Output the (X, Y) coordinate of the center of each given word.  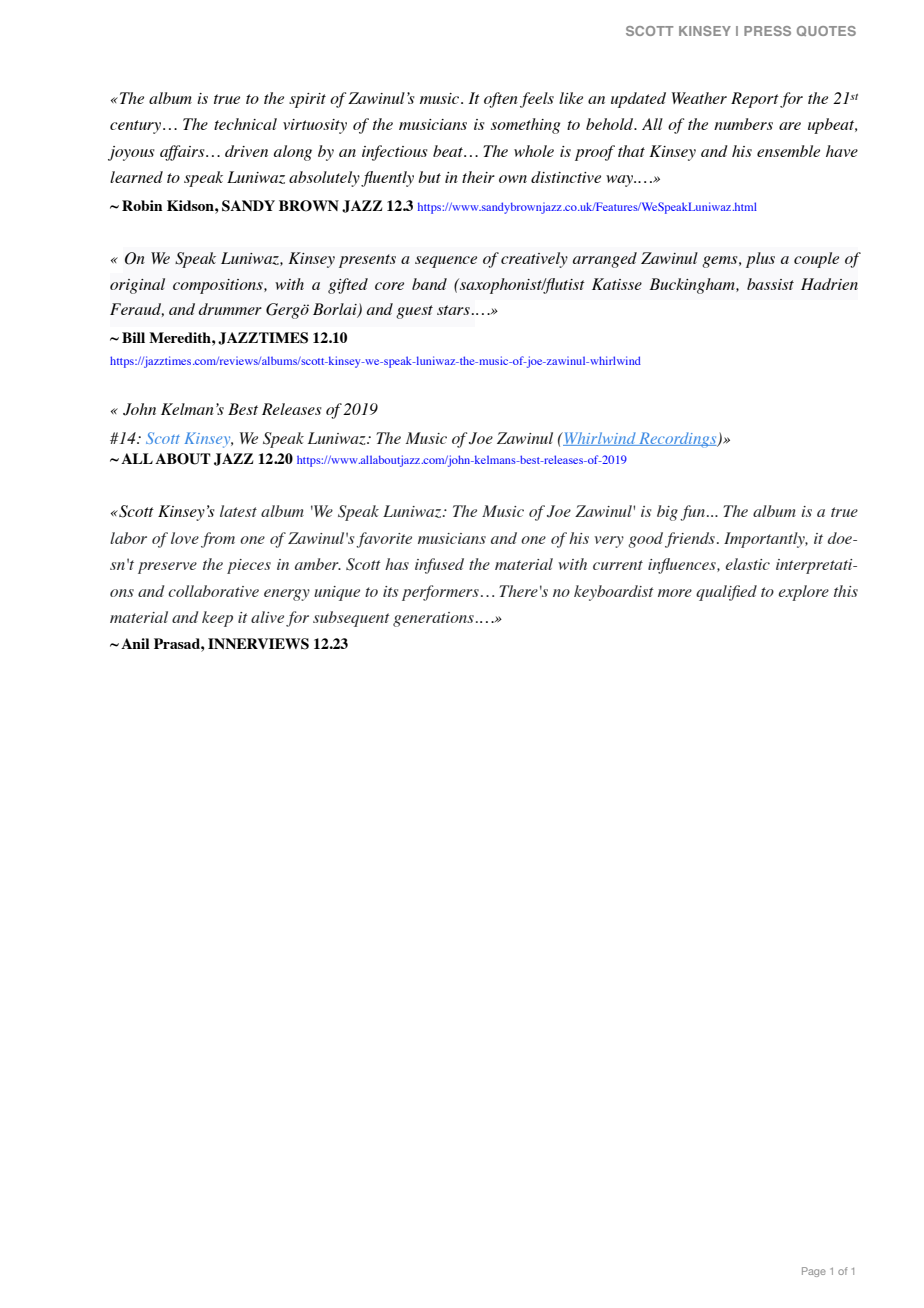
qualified (726, 593)
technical (245, 124)
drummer (230, 309)
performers (440, 593)
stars (453, 310)
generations (433, 619)
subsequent (351, 619)
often (501, 100)
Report (755, 100)
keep (217, 619)
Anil (135, 643)
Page (814, 1272)
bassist (770, 284)
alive (267, 617)
